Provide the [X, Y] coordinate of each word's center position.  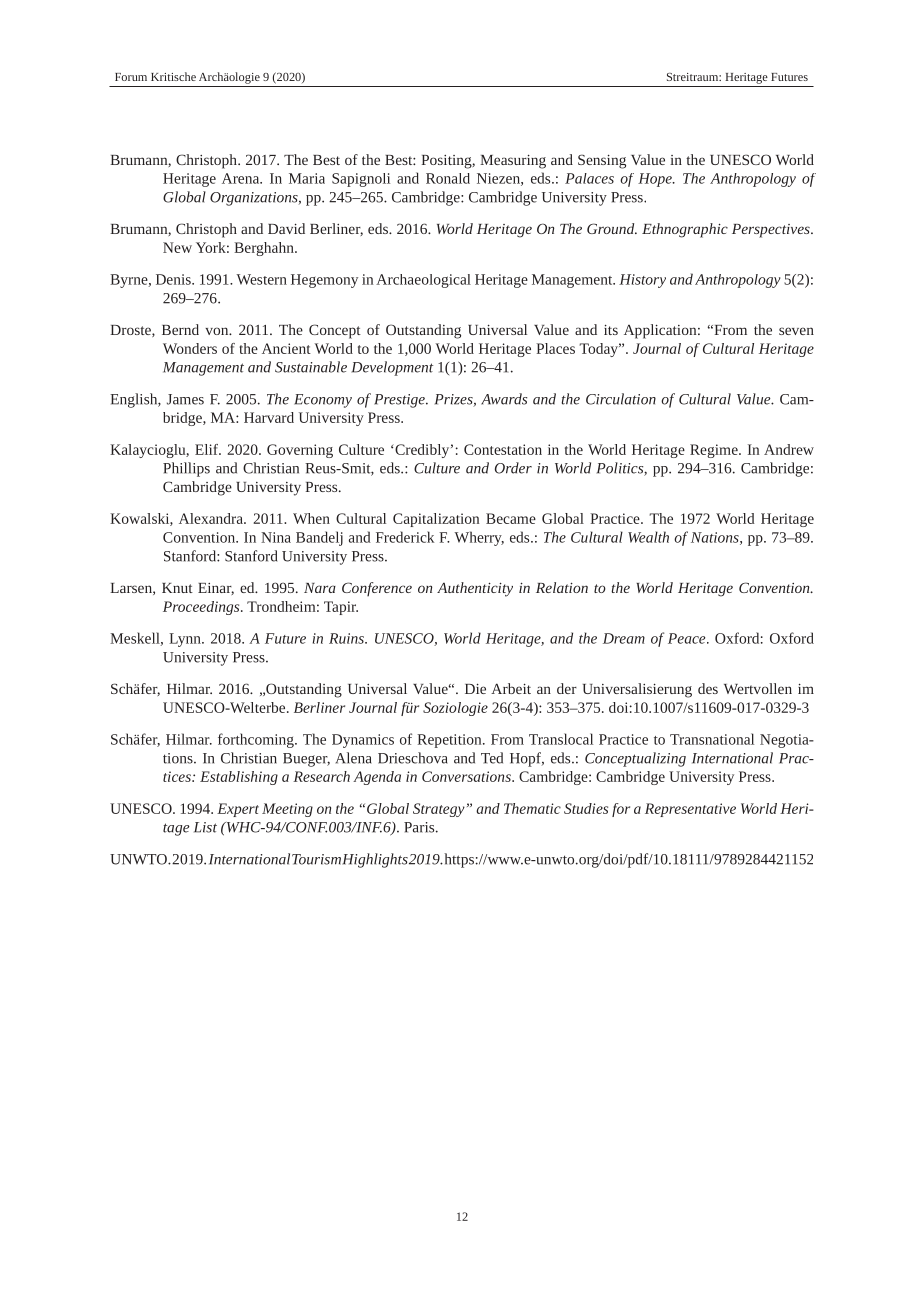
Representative [690, 810]
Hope [656, 180]
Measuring [513, 162]
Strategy [439, 810]
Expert [238, 810]
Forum [131, 77]
